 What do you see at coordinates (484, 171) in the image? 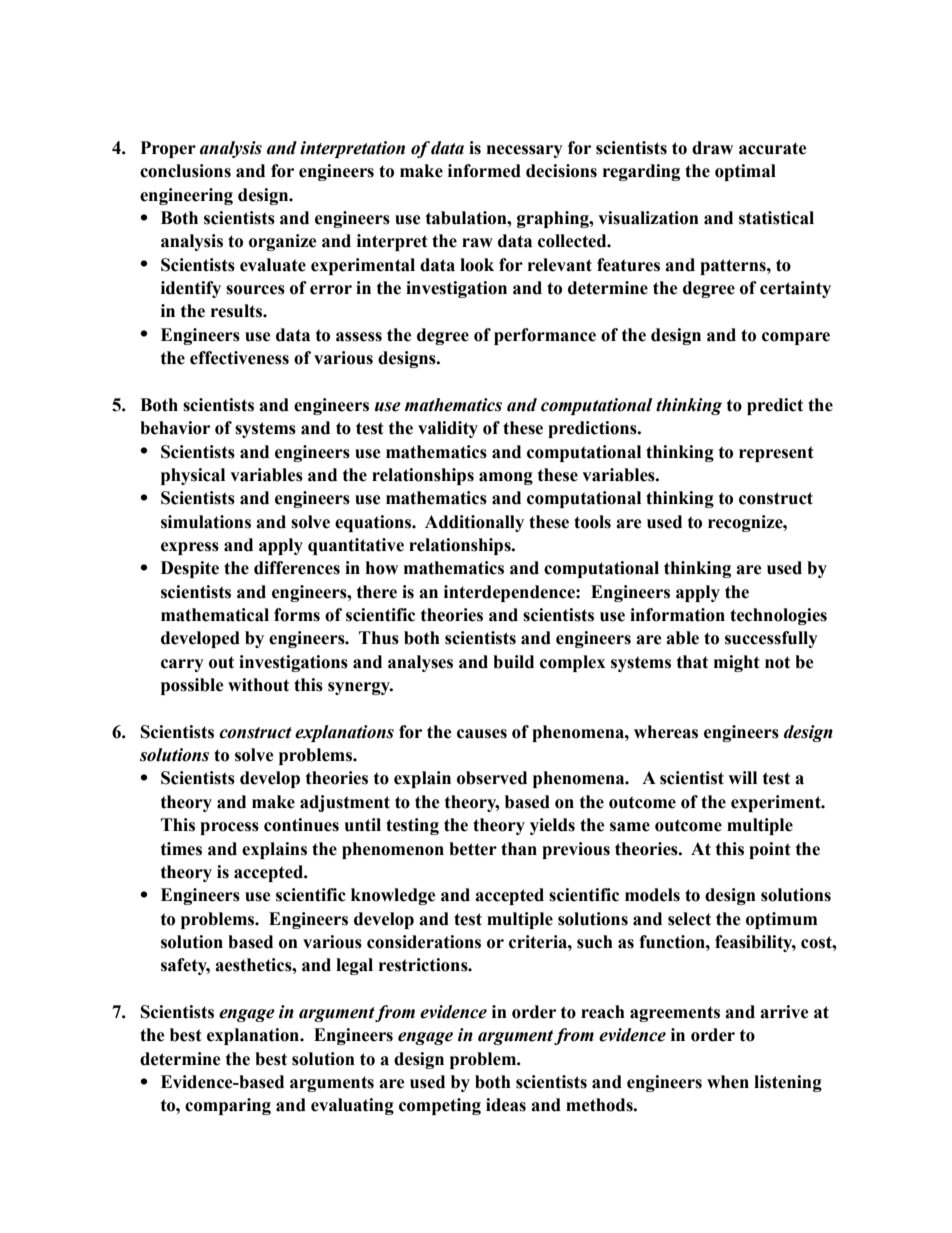
I see `informed` at bounding box center [484, 171].
